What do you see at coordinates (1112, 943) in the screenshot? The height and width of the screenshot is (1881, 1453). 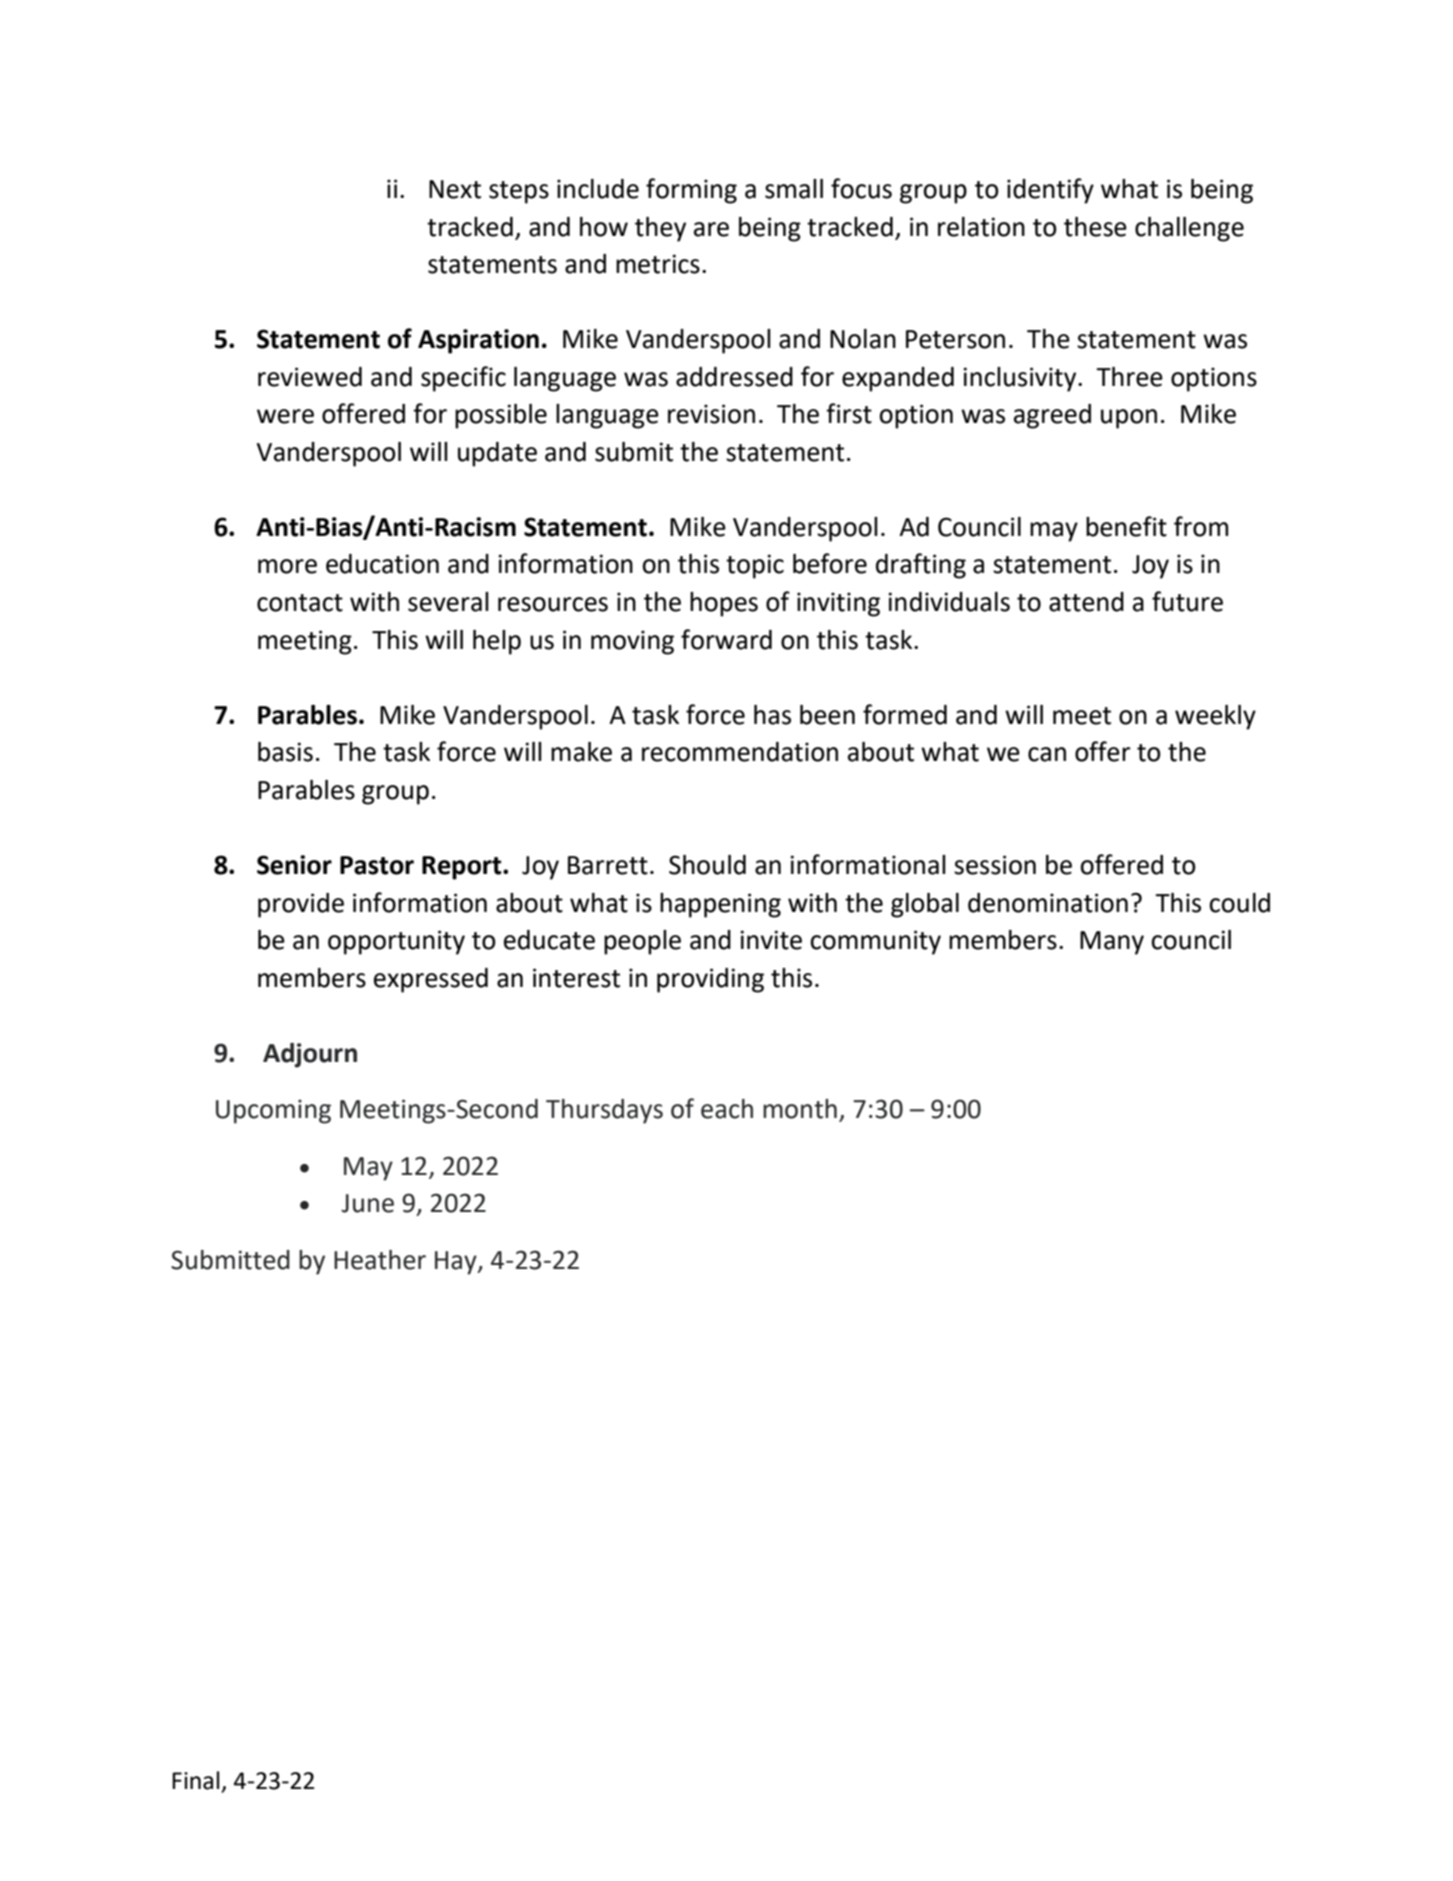 I see `Many` at bounding box center [1112, 943].
